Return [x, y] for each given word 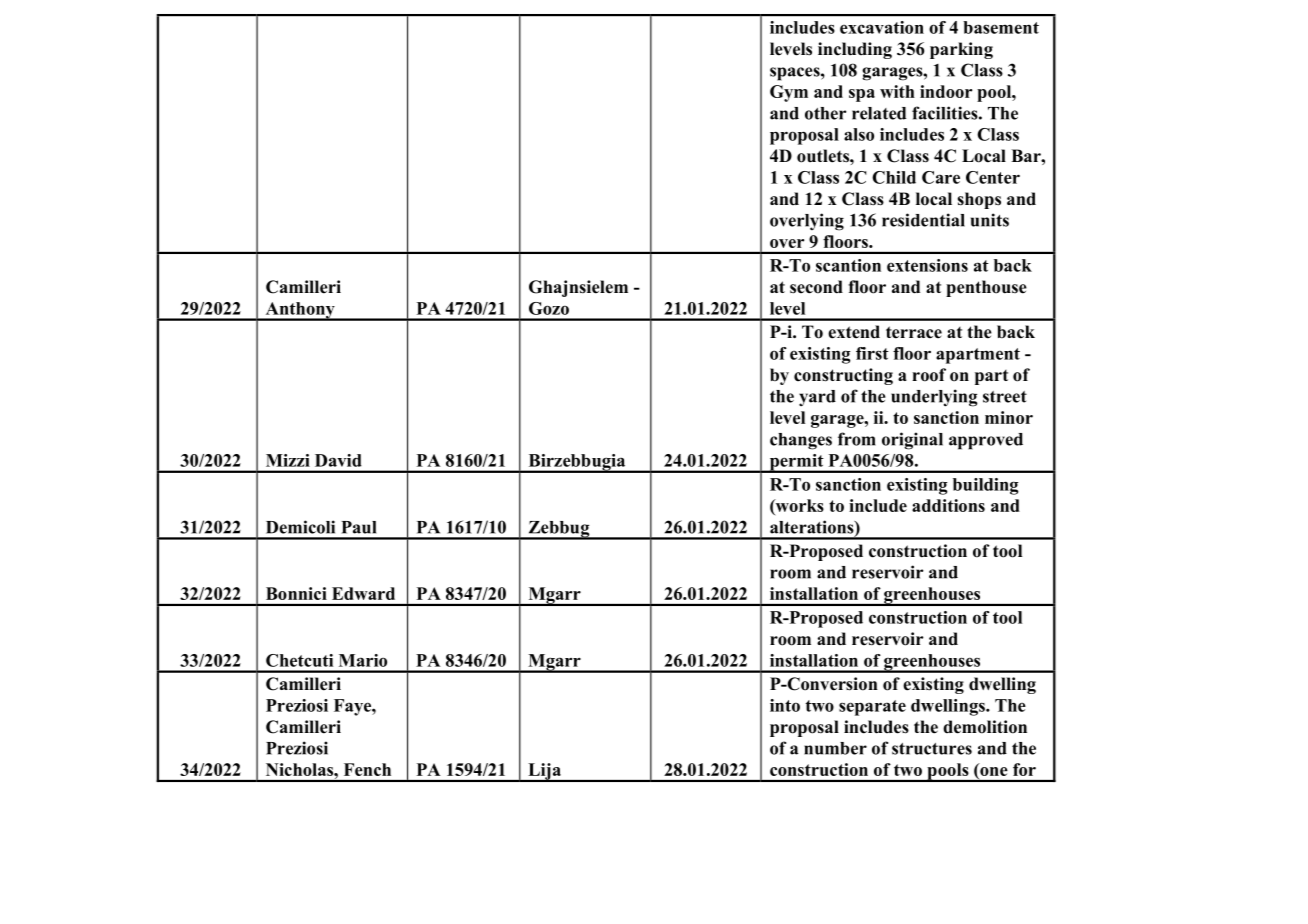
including [855, 50]
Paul [358, 527]
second [816, 287]
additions [948, 505]
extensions [927, 265]
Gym [789, 93]
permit [796, 463]
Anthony [300, 311]
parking [961, 50]
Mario [363, 660]
